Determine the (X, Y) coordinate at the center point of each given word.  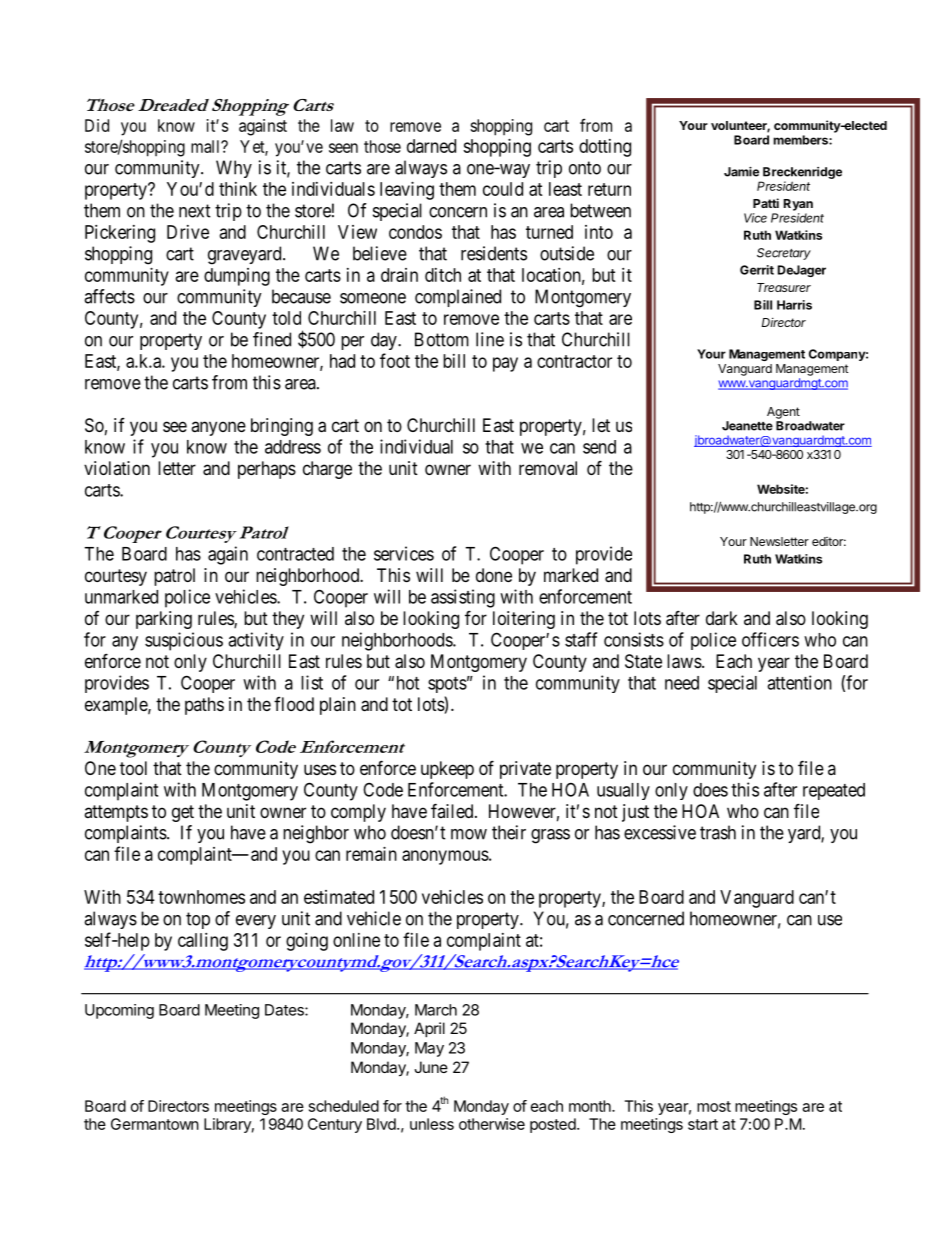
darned (431, 146)
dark (722, 618)
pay (505, 364)
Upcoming (119, 1011)
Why (234, 169)
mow (469, 834)
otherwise (492, 1124)
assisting (463, 598)
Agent (783, 413)
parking (164, 620)
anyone (218, 428)
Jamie (741, 172)
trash (718, 832)
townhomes (201, 897)
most (714, 1106)
